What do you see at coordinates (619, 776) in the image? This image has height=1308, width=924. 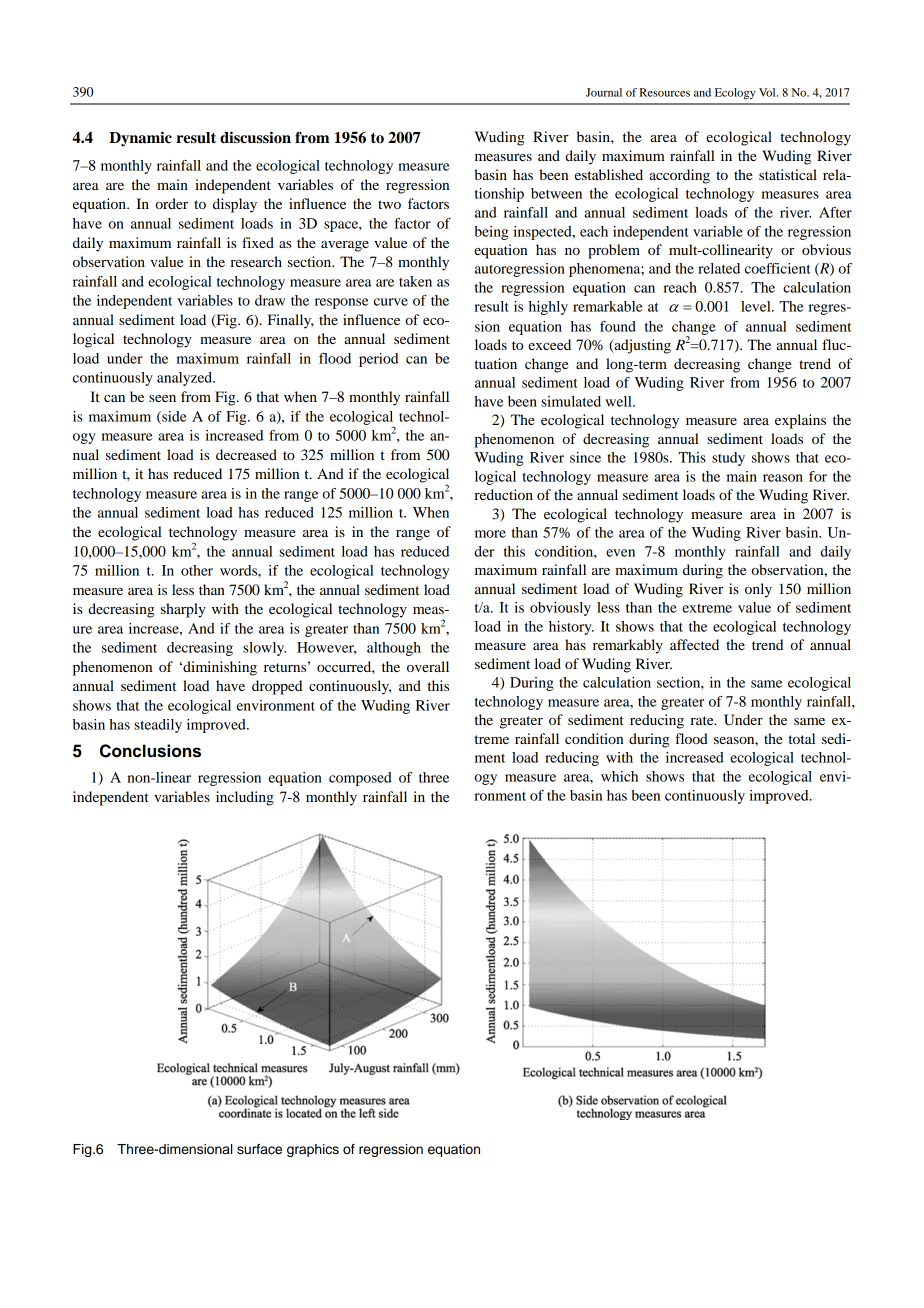 I see `which` at bounding box center [619, 776].
